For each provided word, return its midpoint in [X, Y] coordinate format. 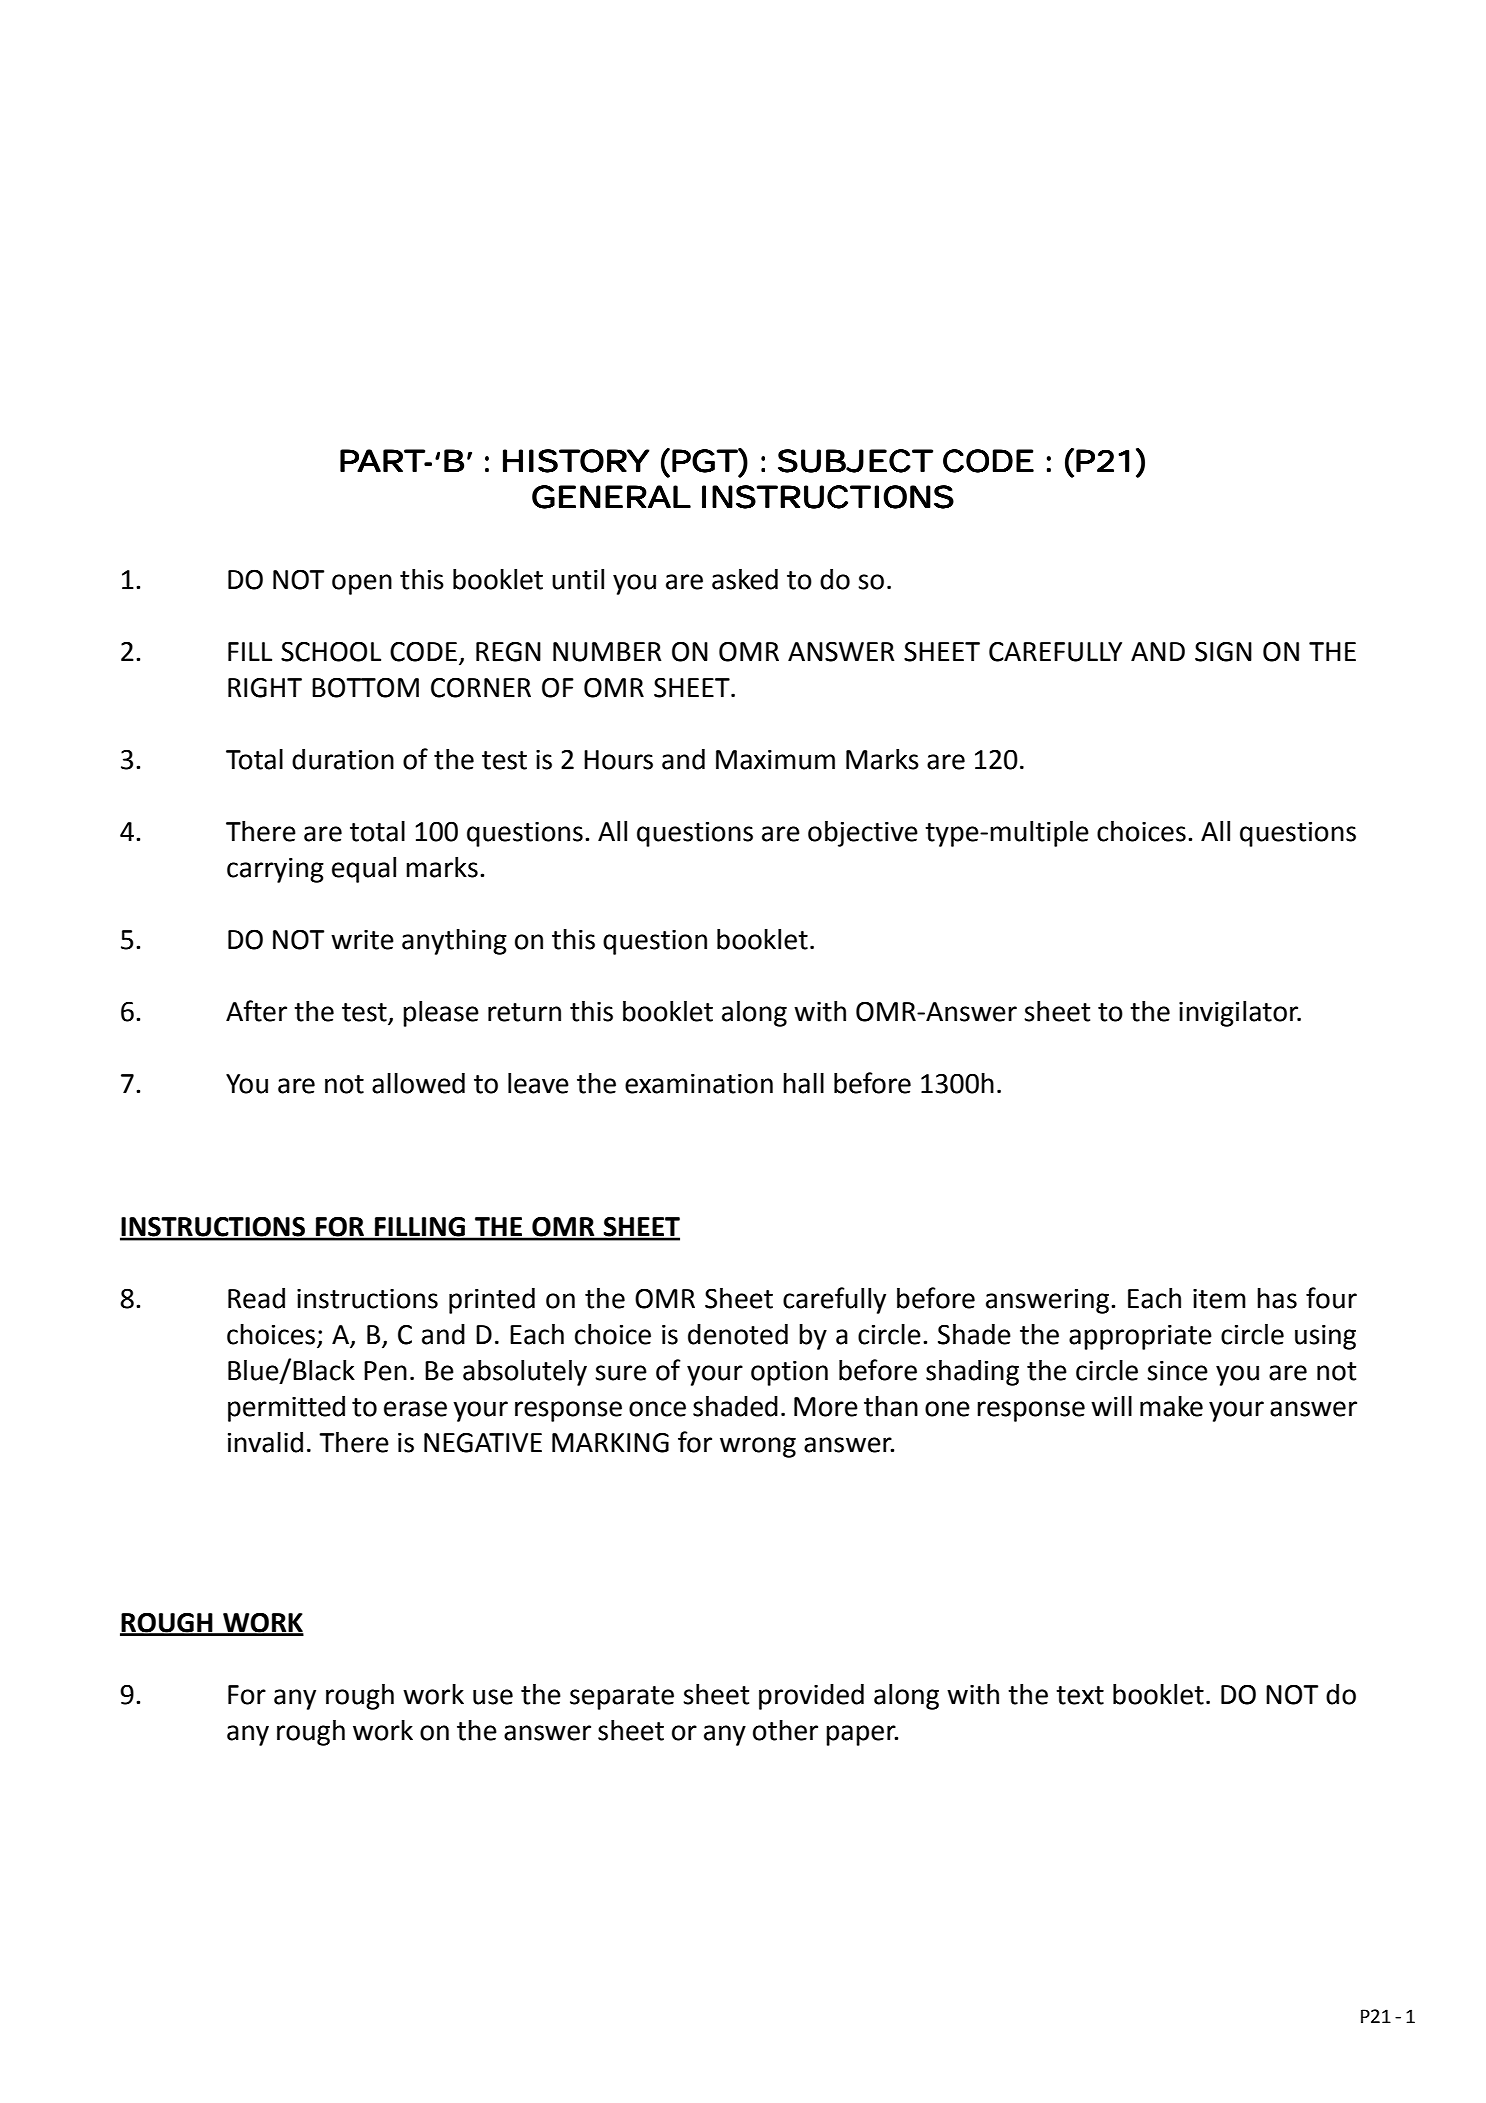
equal [364, 870]
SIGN [1223, 651]
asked [745, 579]
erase [415, 1409]
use [493, 1697]
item [1219, 1299]
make [1171, 1406]
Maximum [775, 760]
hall [803, 1083]
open [362, 584]
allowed [418, 1083]
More [826, 1407]
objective [863, 834]
